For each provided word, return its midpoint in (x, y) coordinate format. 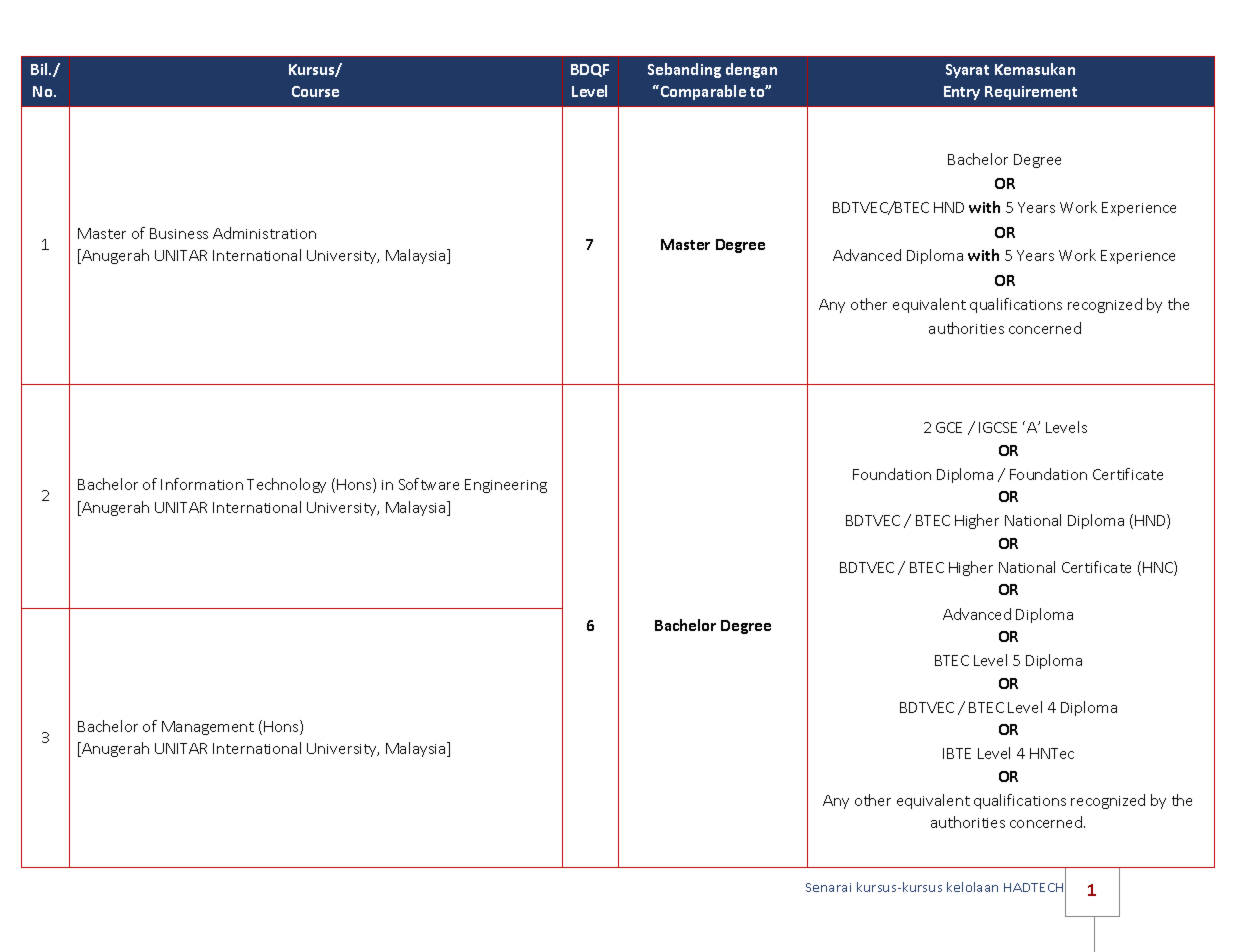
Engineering (506, 486)
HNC (1159, 568)
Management (208, 728)
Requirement (1031, 93)
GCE (949, 427)
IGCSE (998, 427)
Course (315, 91)
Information (202, 484)
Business (179, 233)
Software (429, 484)
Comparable (703, 92)
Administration (264, 233)
